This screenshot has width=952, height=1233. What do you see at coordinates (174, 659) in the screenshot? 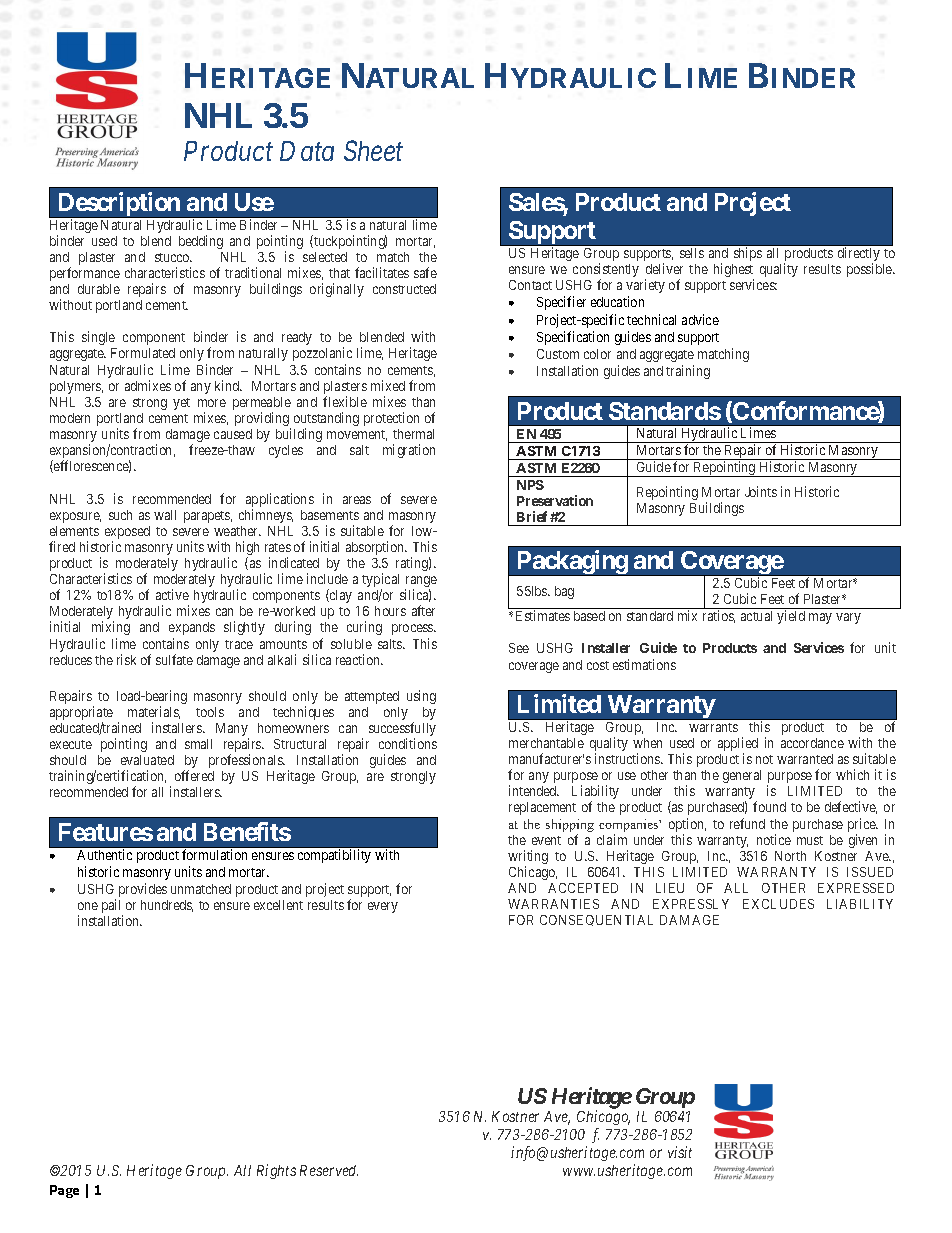
I see `sulfate` at bounding box center [174, 659].
